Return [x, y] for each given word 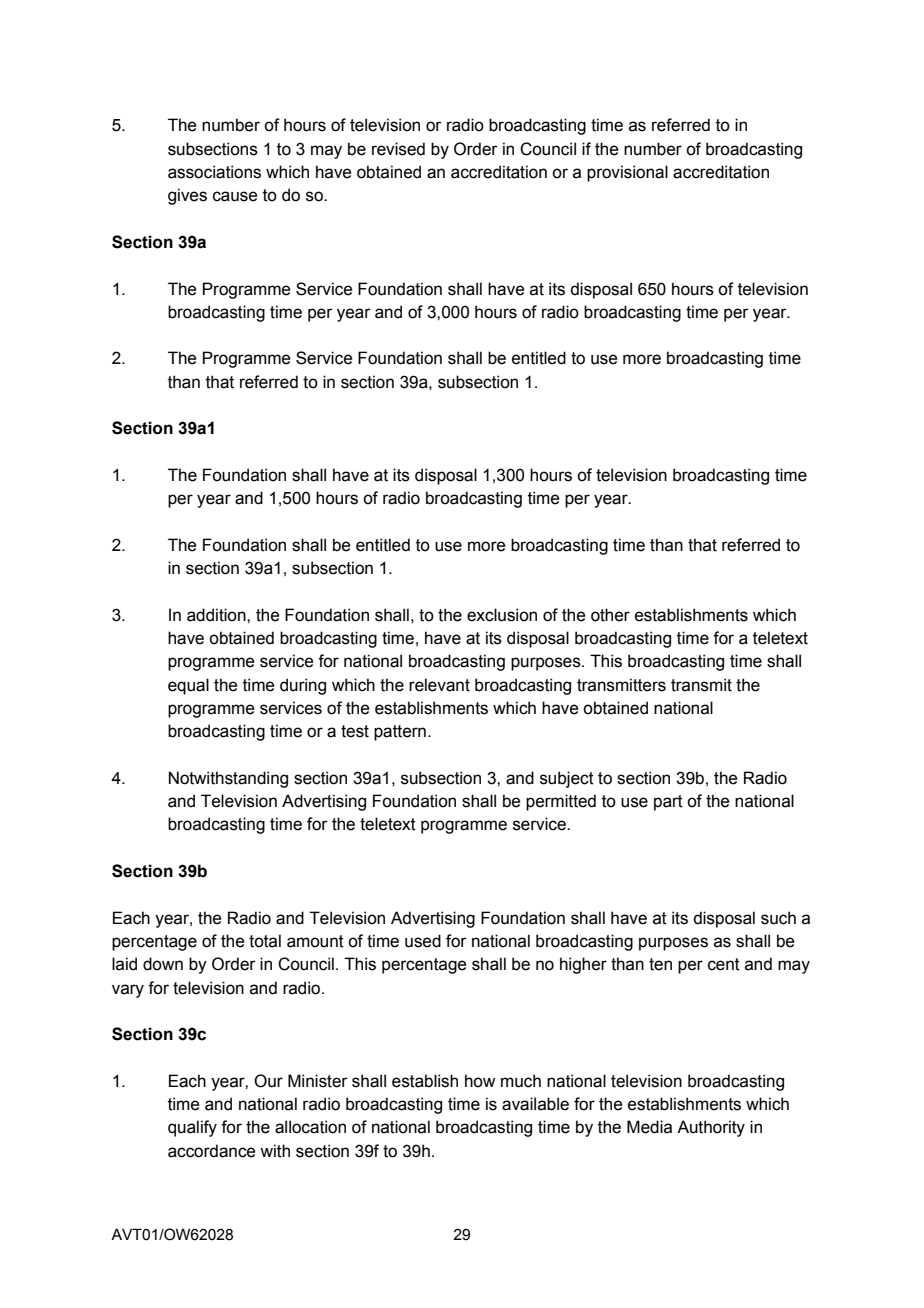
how [480, 1081]
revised [398, 149]
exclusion [502, 615]
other [610, 615]
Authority [711, 1128]
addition [217, 615]
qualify [192, 1128]
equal [188, 686]
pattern [400, 733]
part [668, 803]
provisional [627, 173]
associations [214, 172]
